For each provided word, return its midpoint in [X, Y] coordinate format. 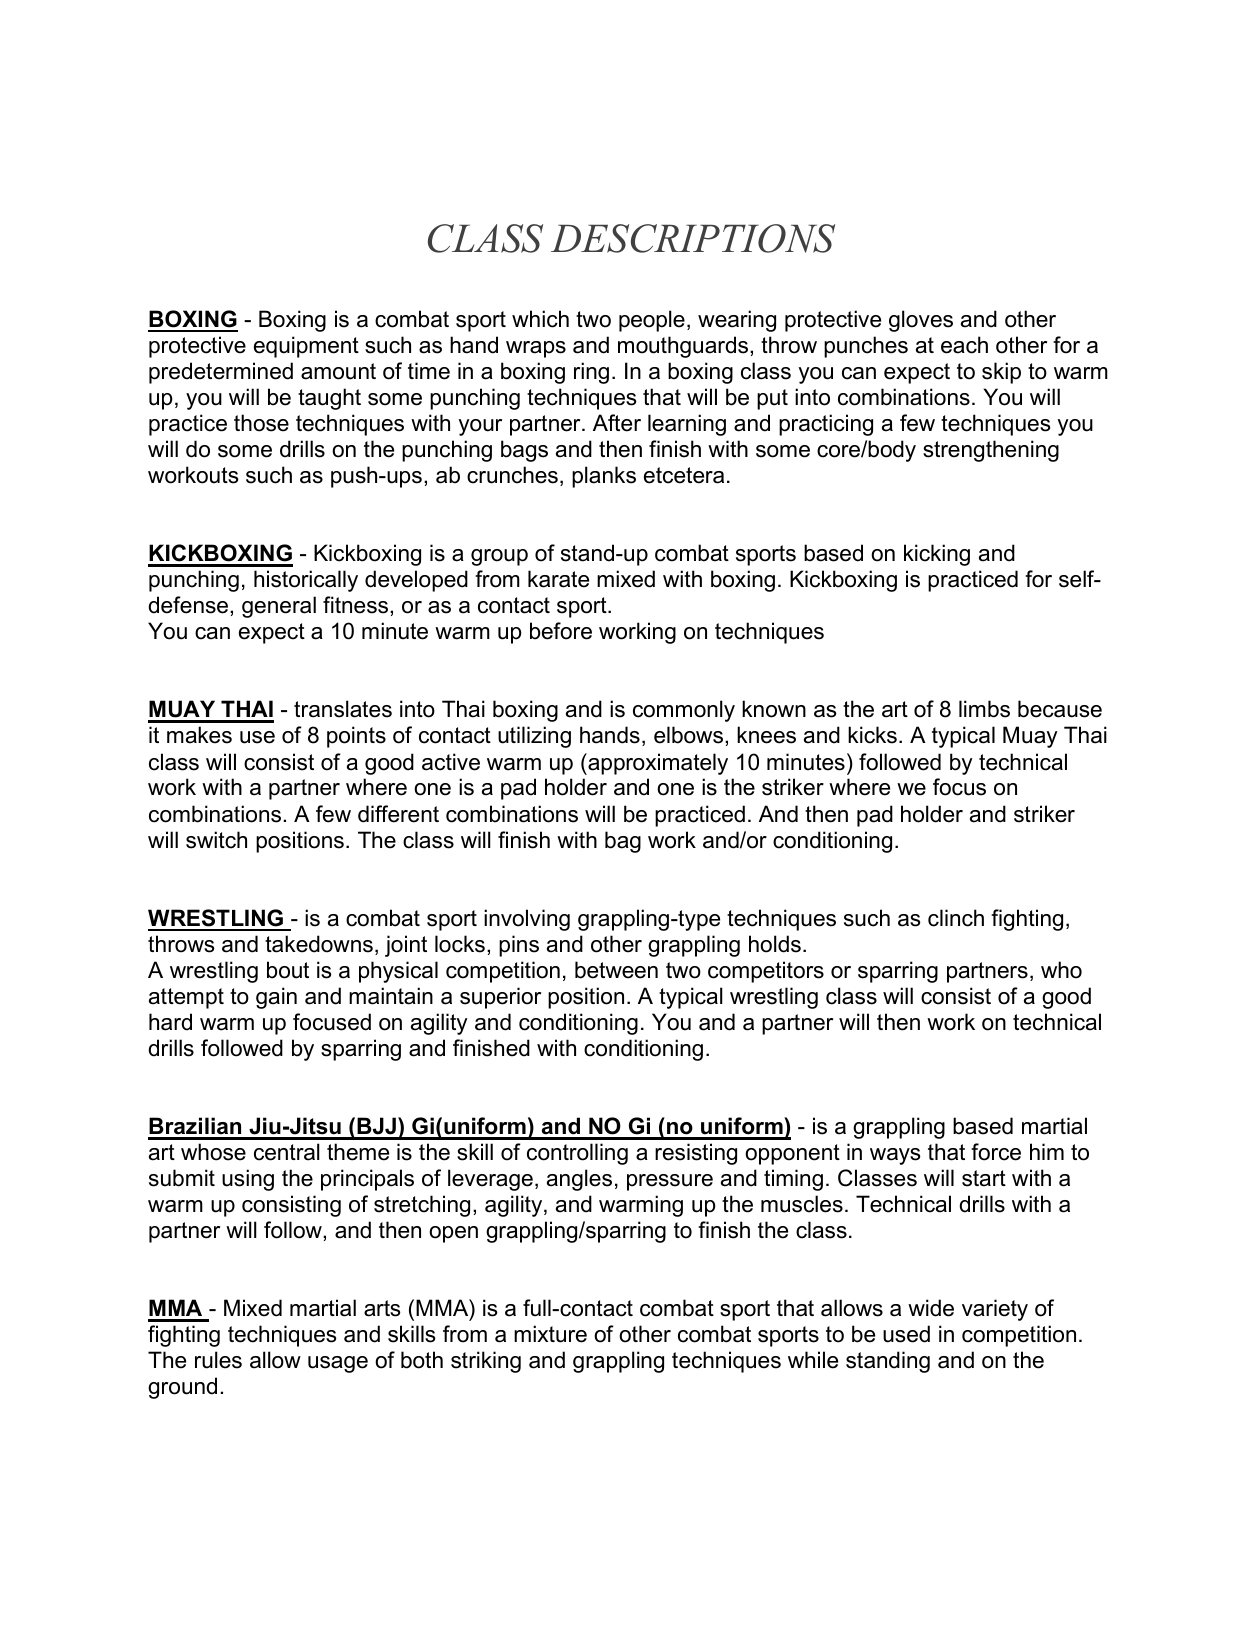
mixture [550, 1334]
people [652, 321]
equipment [306, 347]
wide [931, 1308]
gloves [921, 321]
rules [218, 1360]
